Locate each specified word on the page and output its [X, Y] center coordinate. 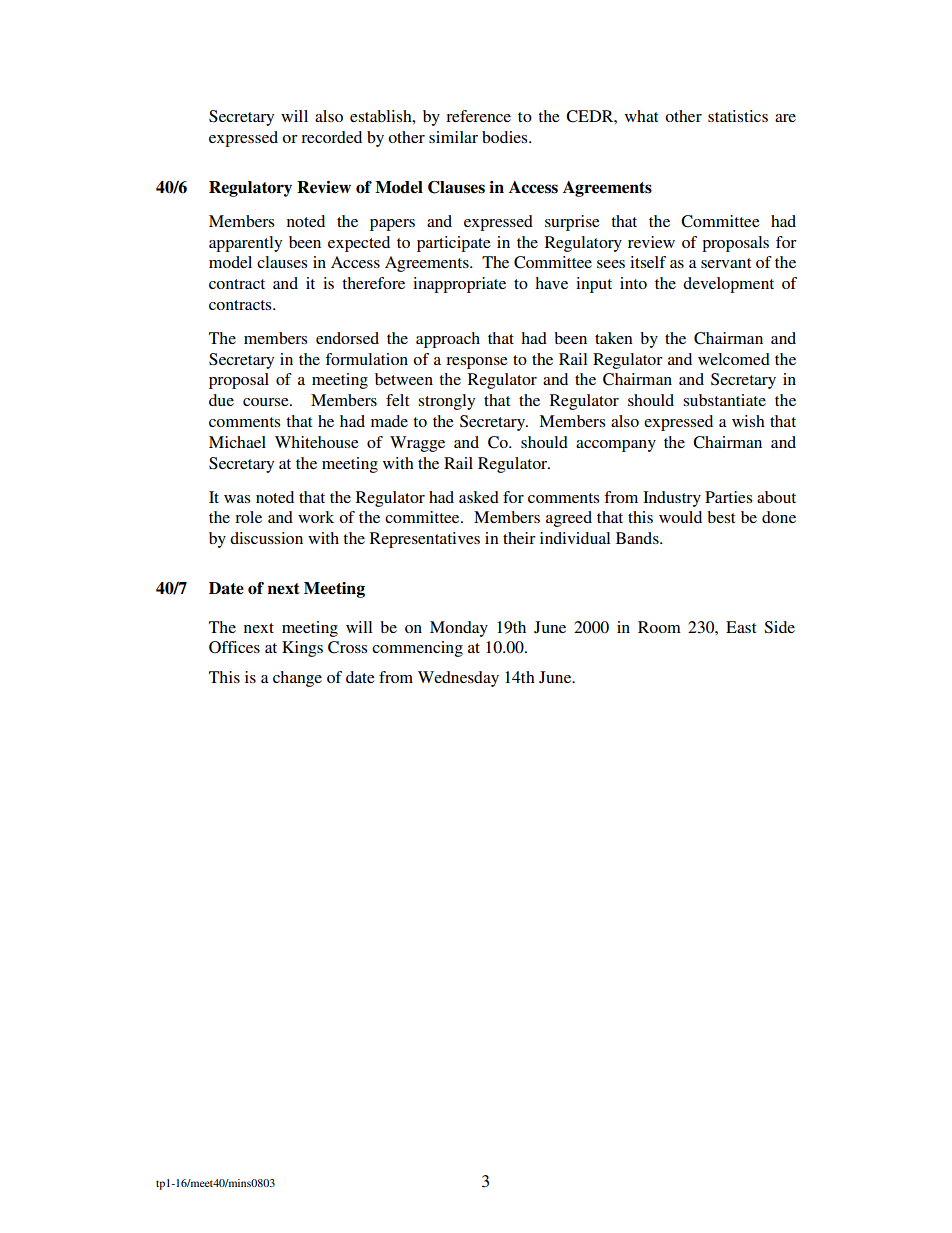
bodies [506, 137]
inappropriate [459, 285]
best [721, 517]
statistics [738, 116]
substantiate [724, 400]
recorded [331, 137]
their [519, 538]
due [221, 400]
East [741, 627]
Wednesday [458, 679]
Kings [302, 649]
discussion [266, 538]
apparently [245, 244]
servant [726, 263]
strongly [446, 402]
